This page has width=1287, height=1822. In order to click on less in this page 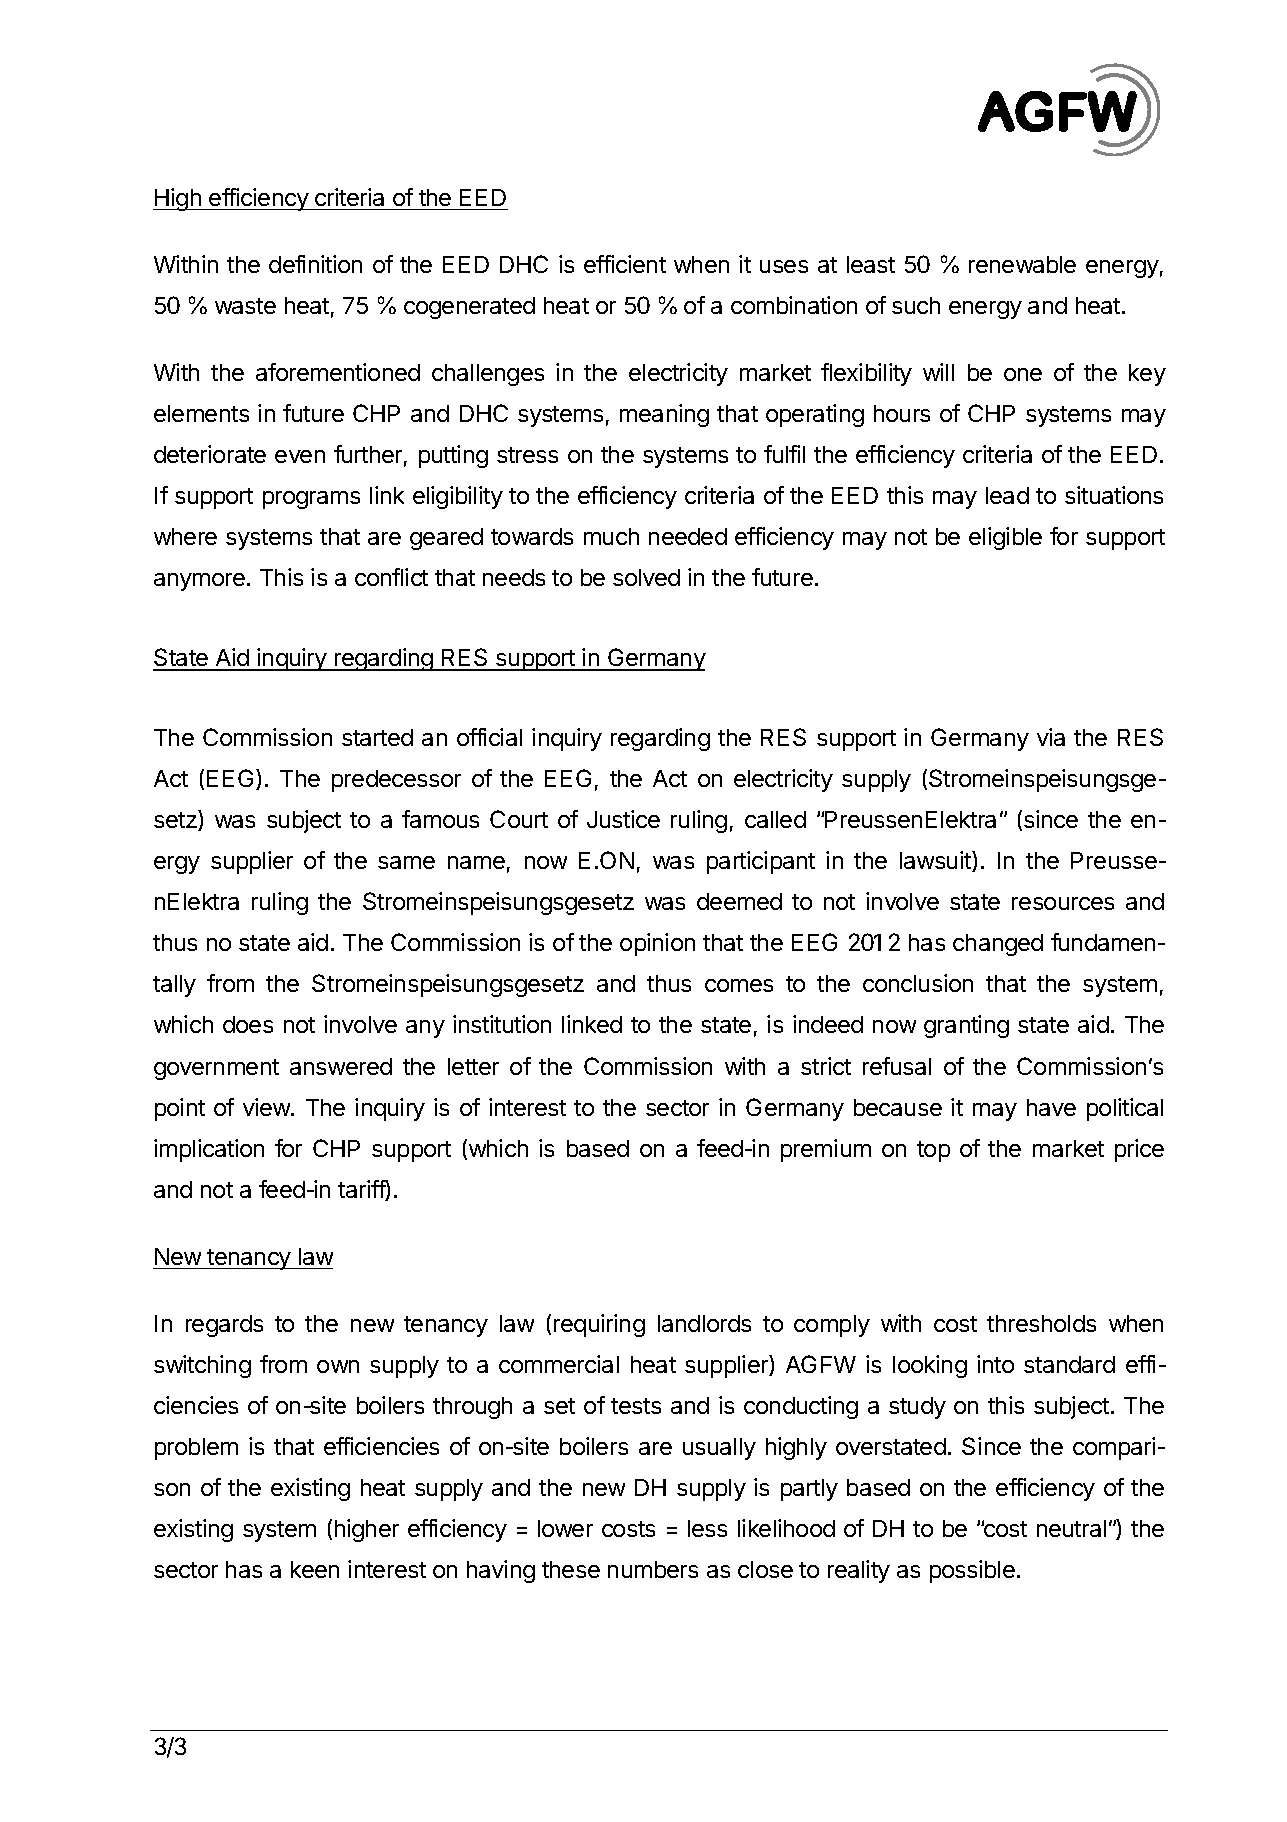, I will do `click(707, 1528)`.
